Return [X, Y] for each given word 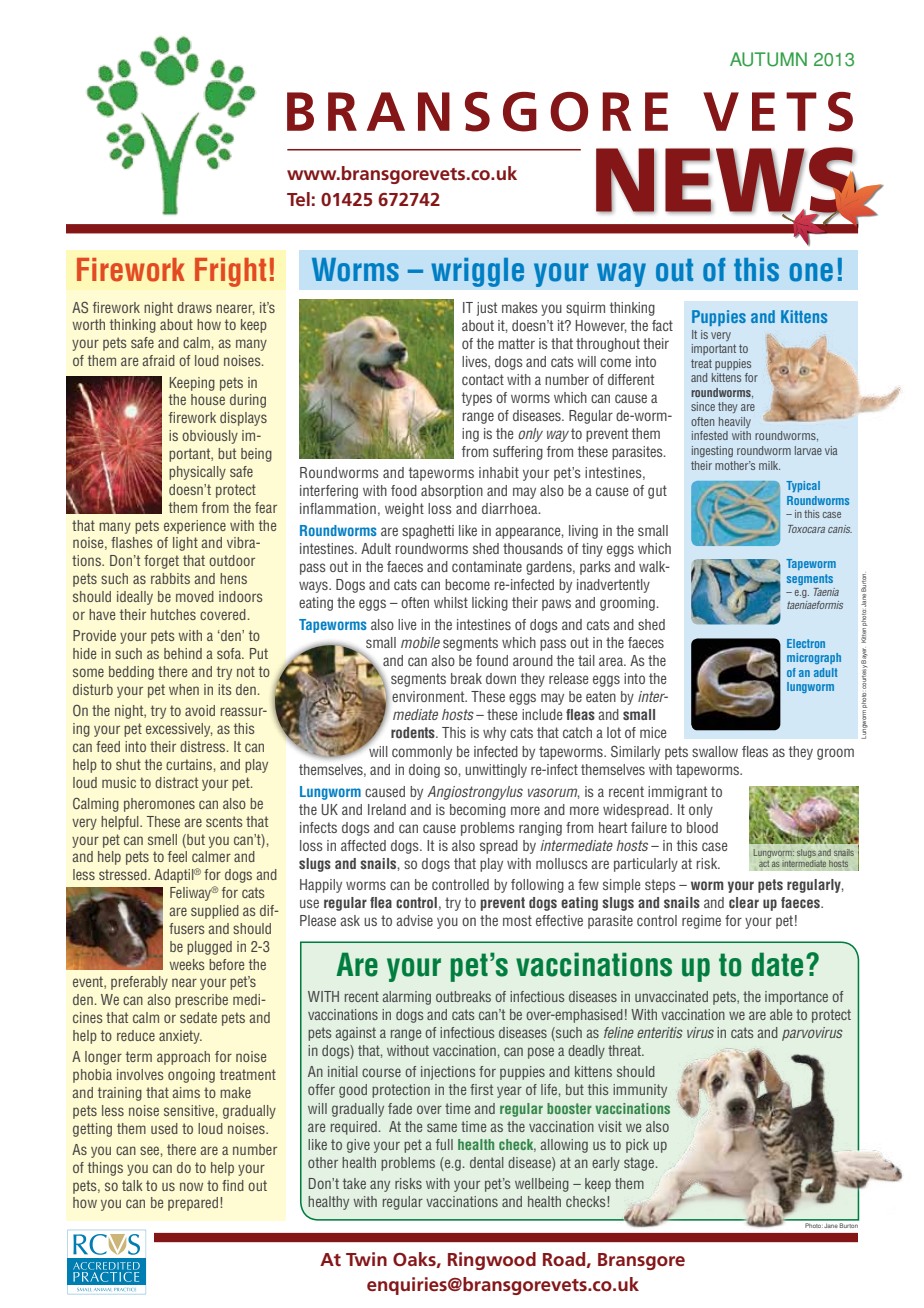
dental [487, 1162]
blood [702, 827]
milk [769, 465]
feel [177, 856]
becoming [478, 811]
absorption [452, 492]
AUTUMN [768, 59]
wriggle [477, 272]
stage [640, 1164]
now [191, 1186]
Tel [298, 199]
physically [197, 473]
